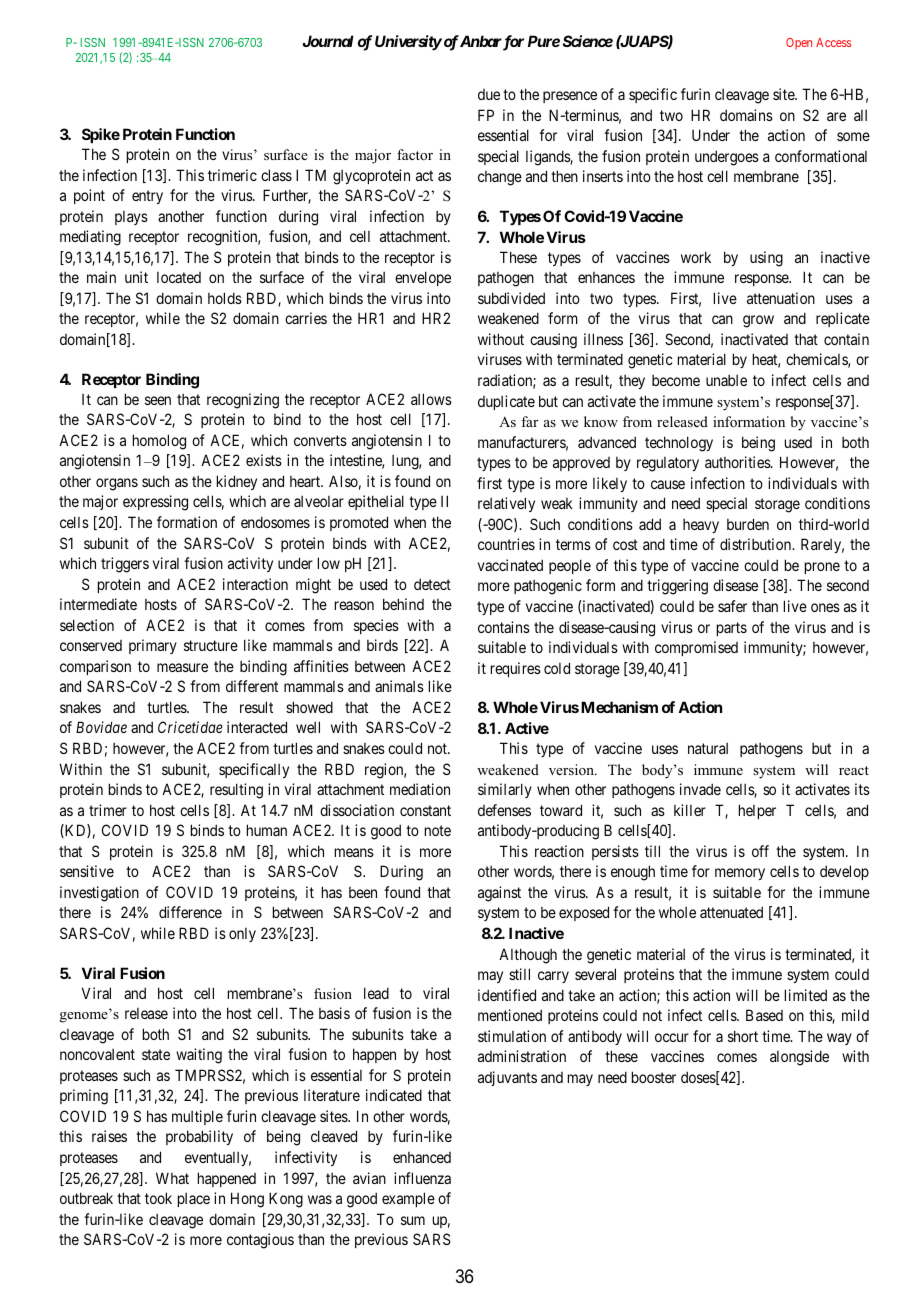 This image has height=1308, width=924. What do you see at coordinates (147, 197) in the image?
I see `entry` at bounding box center [147, 197].
